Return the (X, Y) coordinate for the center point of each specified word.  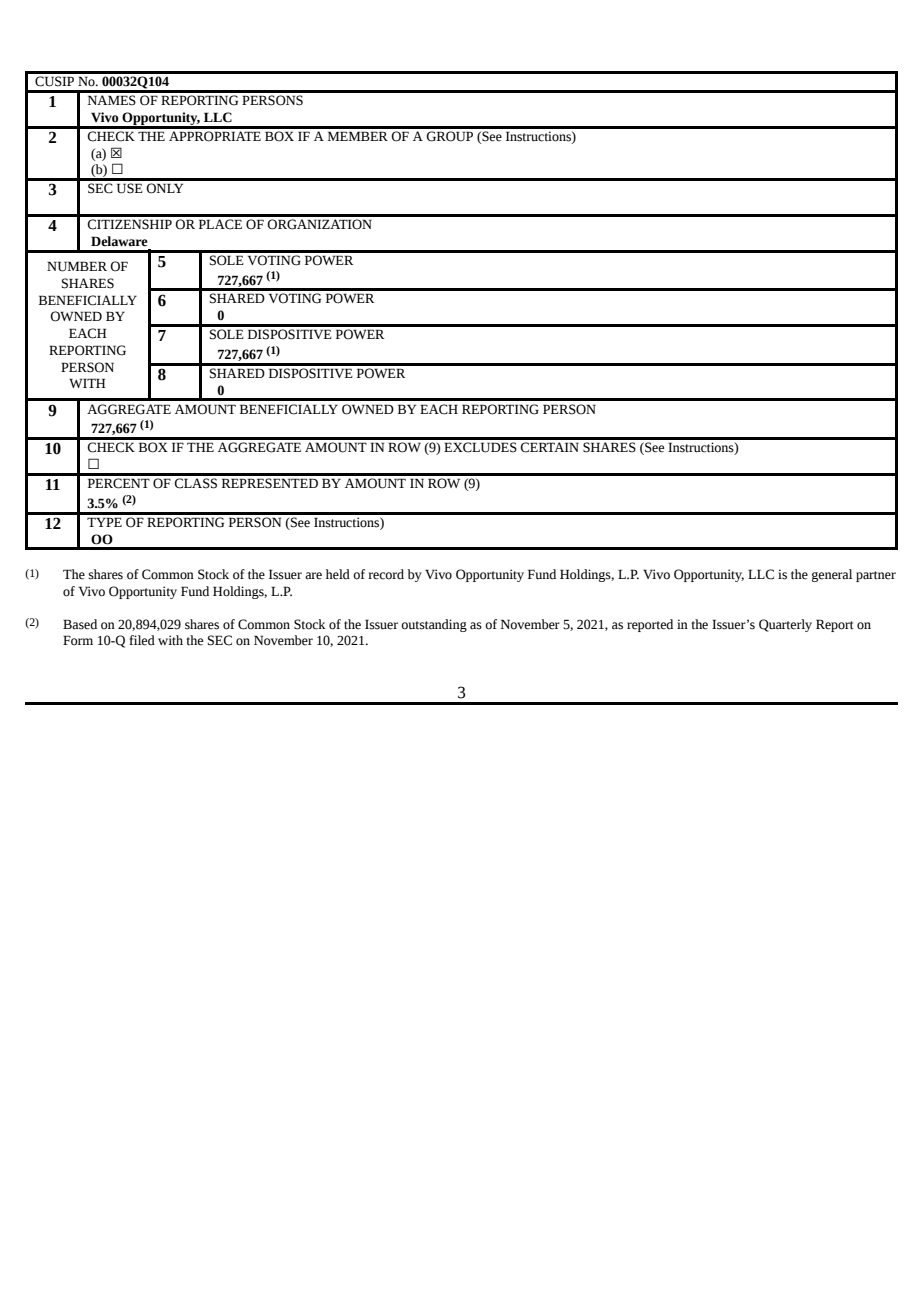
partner (876, 576)
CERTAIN (549, 447)
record (386, 574)
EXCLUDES (480, 447)
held (338, 574)
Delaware (119, 241)
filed (142, 640)
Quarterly (785, 625)
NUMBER (77, 266)
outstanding (434, 625)
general (832, 575)
